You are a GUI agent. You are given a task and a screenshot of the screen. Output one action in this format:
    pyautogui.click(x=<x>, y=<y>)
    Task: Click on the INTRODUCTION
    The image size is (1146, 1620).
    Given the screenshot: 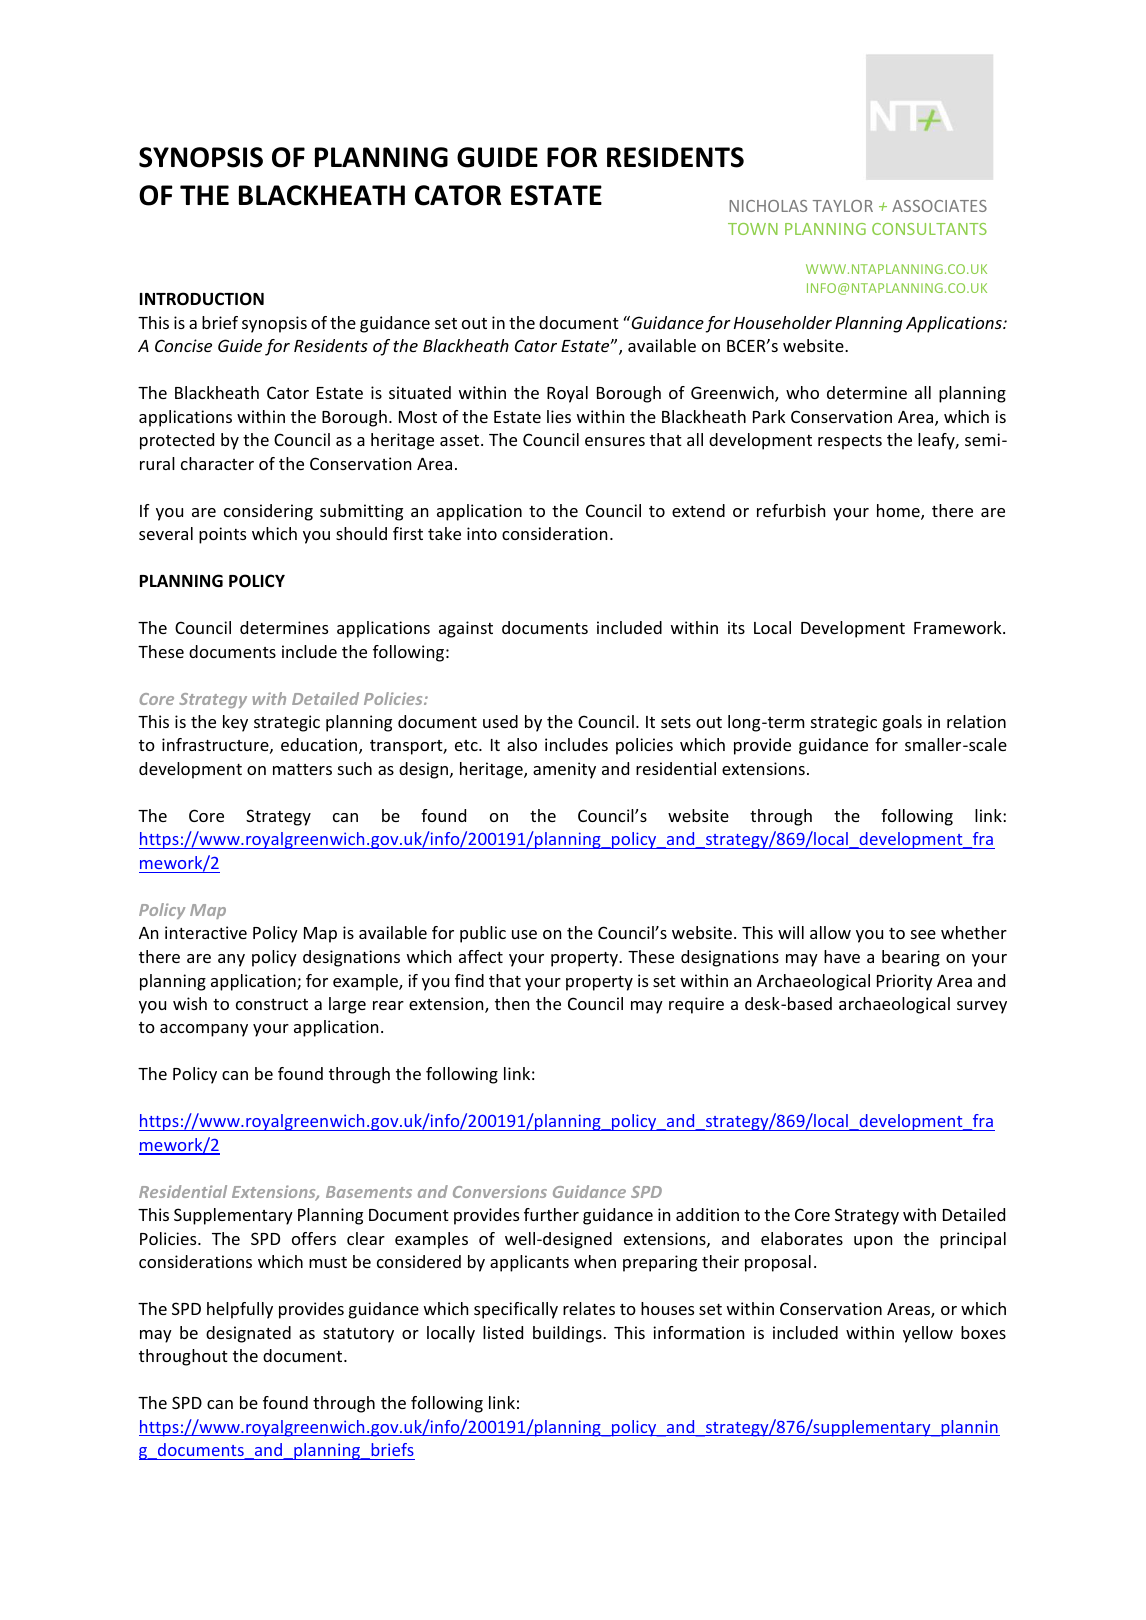 What is the action you would take?
    pyautogui.click(x=202, y=299)
